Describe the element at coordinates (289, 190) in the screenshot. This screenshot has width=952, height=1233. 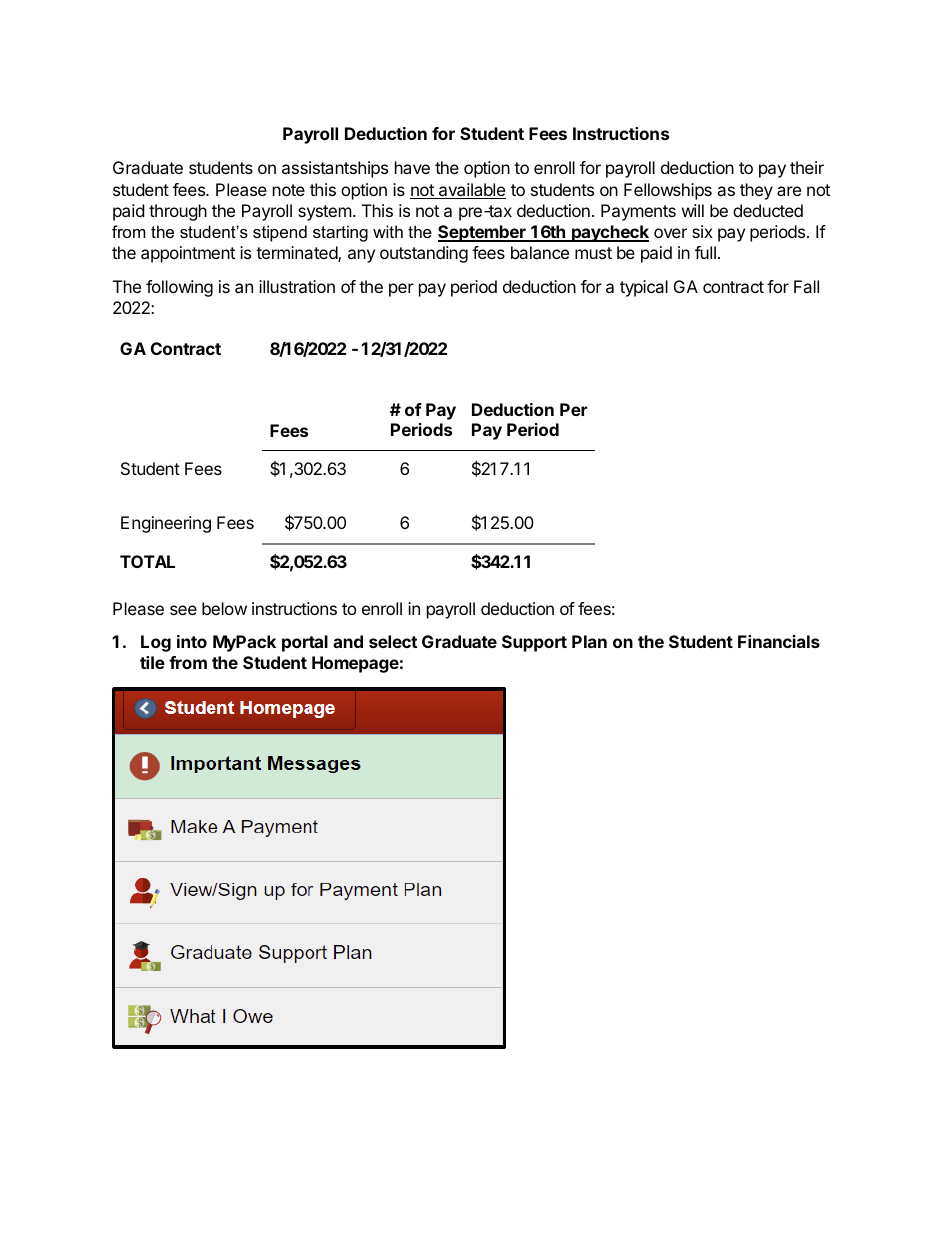
I see `note` at that location.
